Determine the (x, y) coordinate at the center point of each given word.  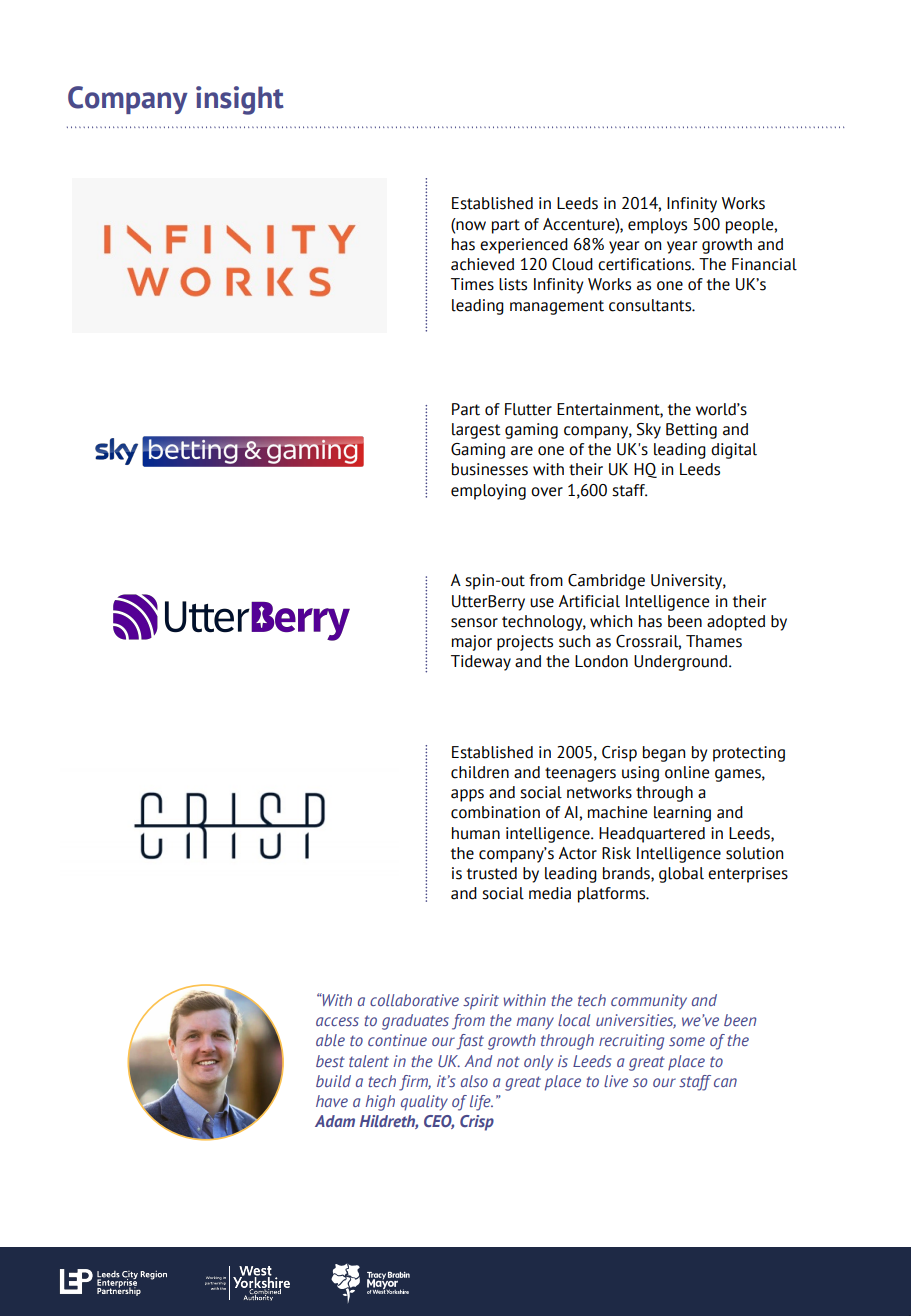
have (332, 1101)
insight (240, 100)
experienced (524, 246)
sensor (474, 623)
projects (525, 643)
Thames (714, 641)
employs (657, 226)
